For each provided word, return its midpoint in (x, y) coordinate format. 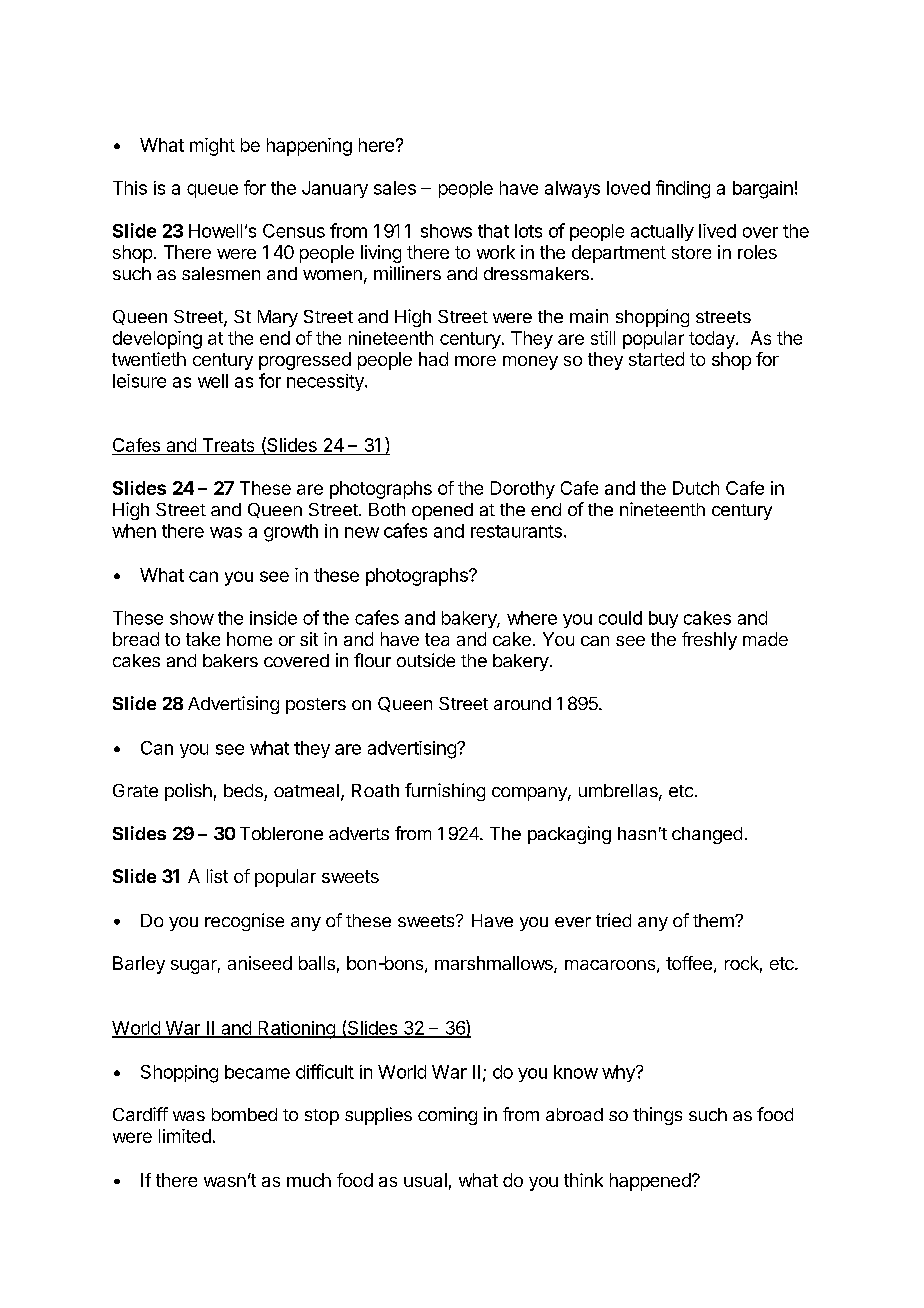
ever (573, 922)
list (217, 876)
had (433, 359)
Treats (228, 446)
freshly (709, 641)
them (714, 920)
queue (212, 191)
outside (426, 660)
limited (185, 1136)
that (493, 231)
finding (683, 189)
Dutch (696, 488)
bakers (230, 660)
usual (425, 1180)
